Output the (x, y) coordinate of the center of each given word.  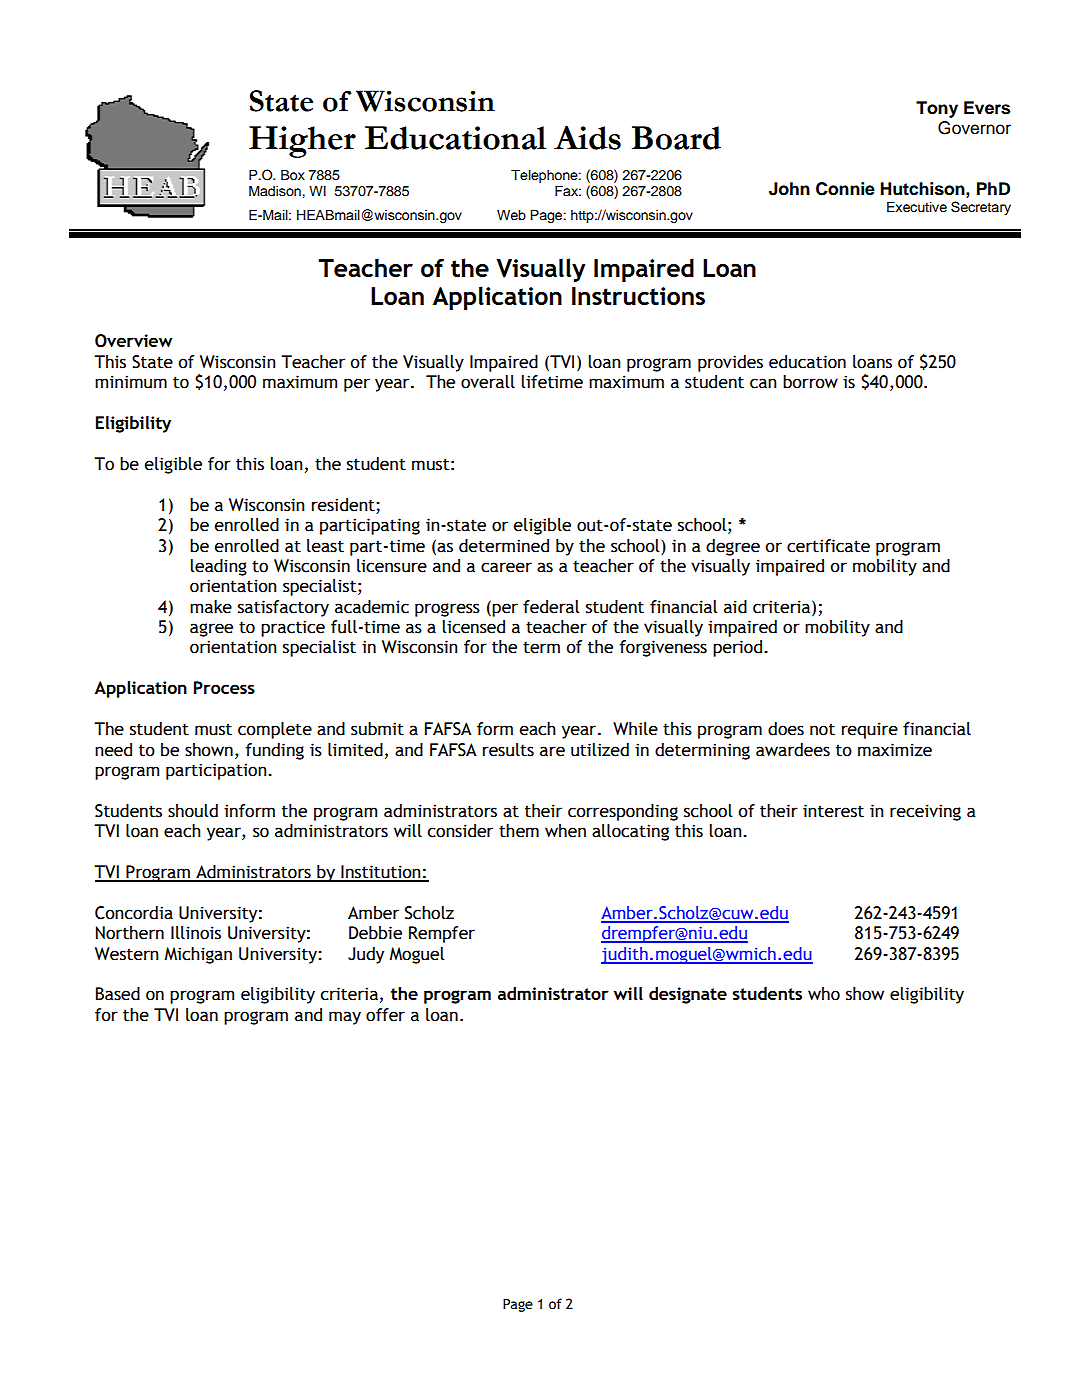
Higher (302, 142)
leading (219, 567)
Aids (587, 138)
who (824, 994)
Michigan (198, 955)
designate (688, 995)
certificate (828, 546)
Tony (937, 109)
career (506, 567)
